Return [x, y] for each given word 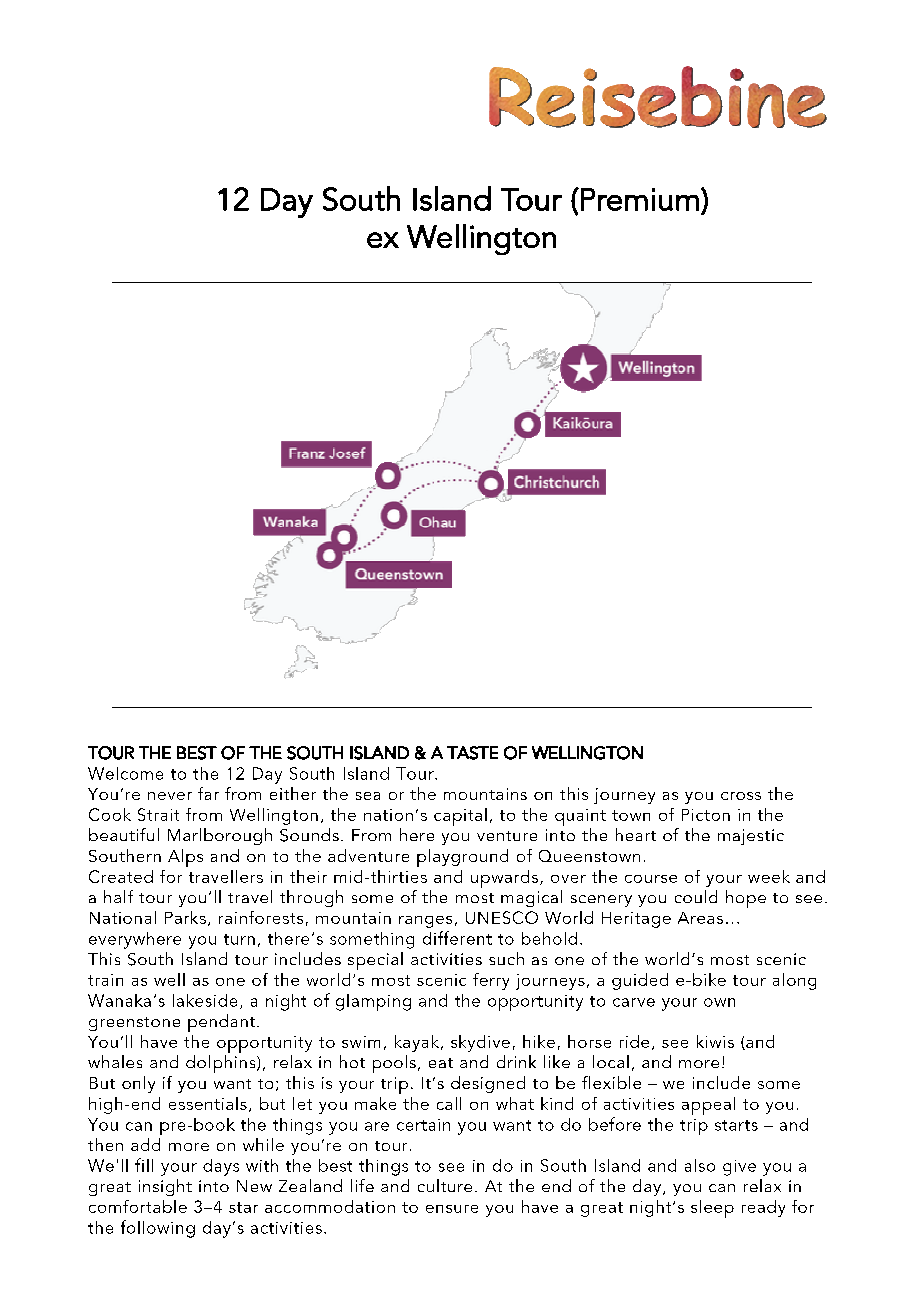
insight [165, 1187]
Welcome [125, 773]
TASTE [472, 753]
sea [368, 796]
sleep [712, 1209]
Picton [706, 815]
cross [741, 796]
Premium [640, 199]
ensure [452, 1209]
